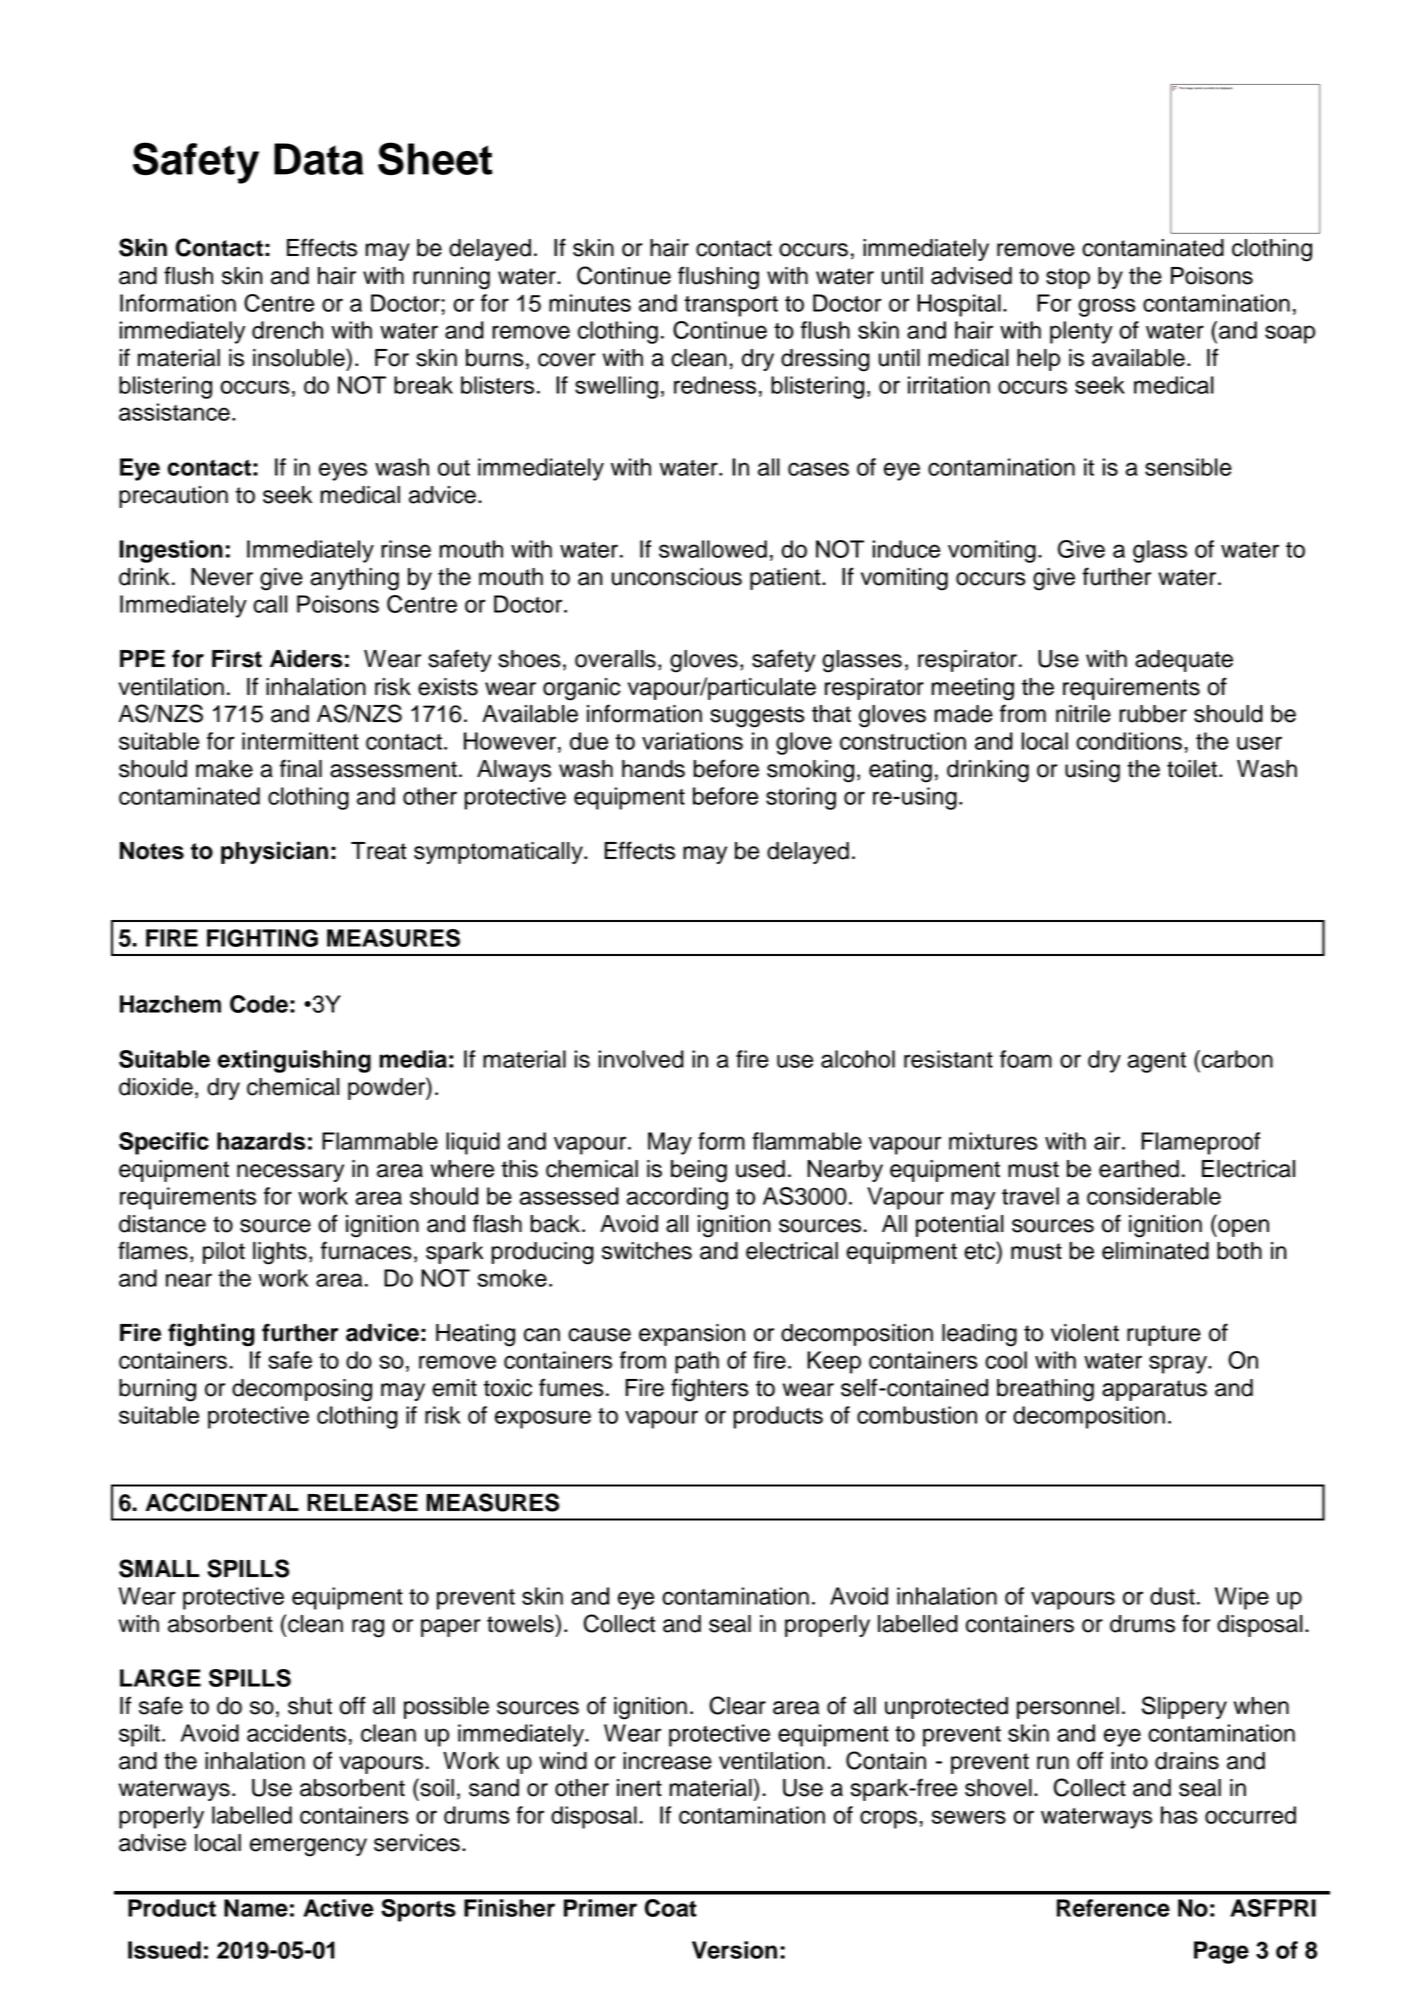 The width and height of the document is (1418, 2005). Describe the element at coordinates (1184, 661) in the document. I see `adequate` at that location.
